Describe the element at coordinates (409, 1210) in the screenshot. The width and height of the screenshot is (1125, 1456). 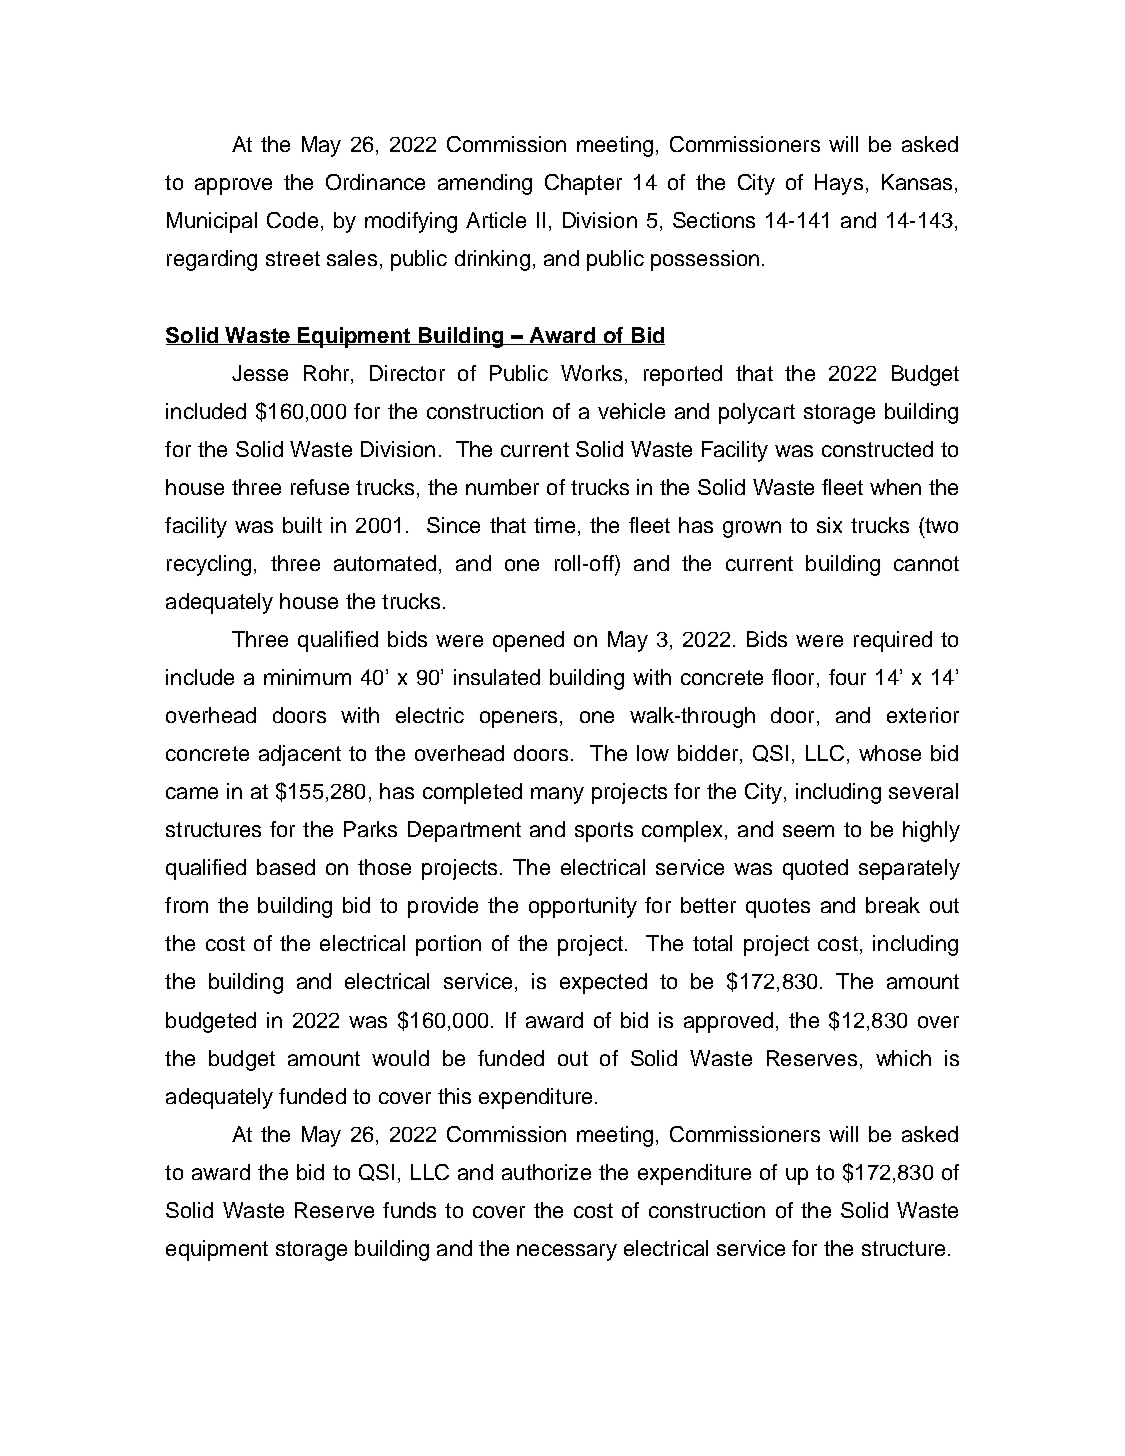
I see `funds` at that location.
